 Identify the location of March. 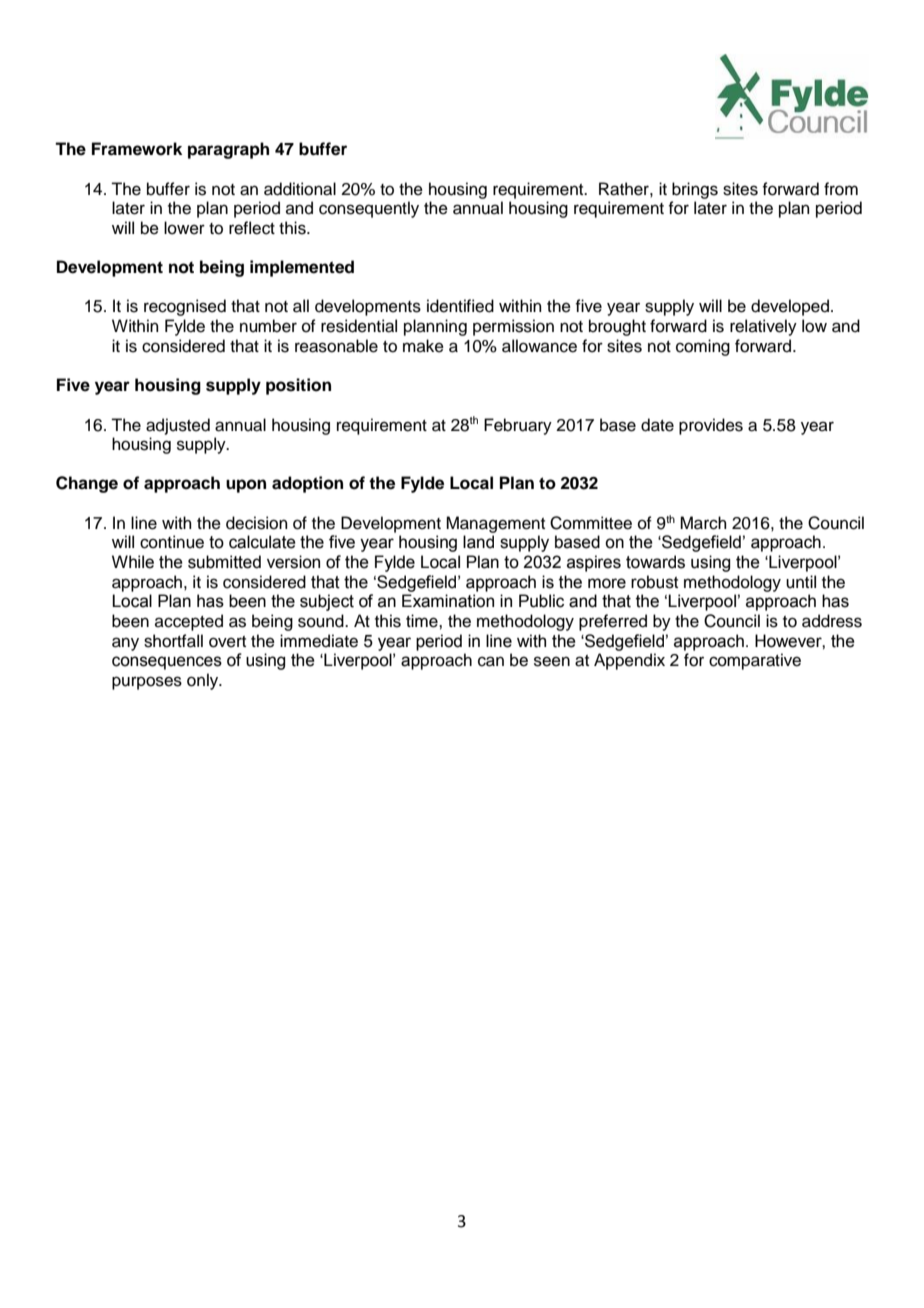
(703, 523).
